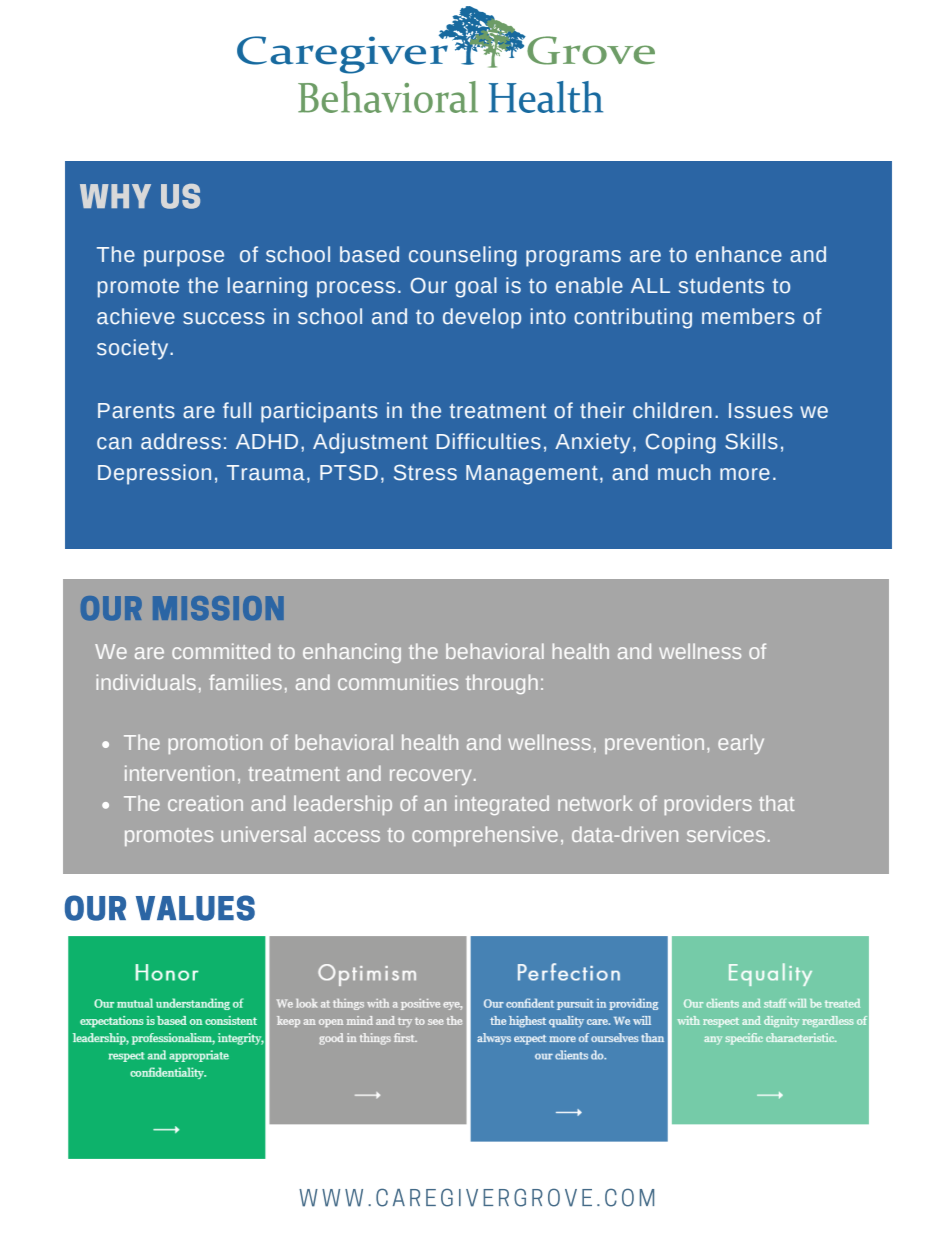  What do you see at coordinates (489, 441) in the image?
I see `Difficulties` at bounding box center [489, 441].
